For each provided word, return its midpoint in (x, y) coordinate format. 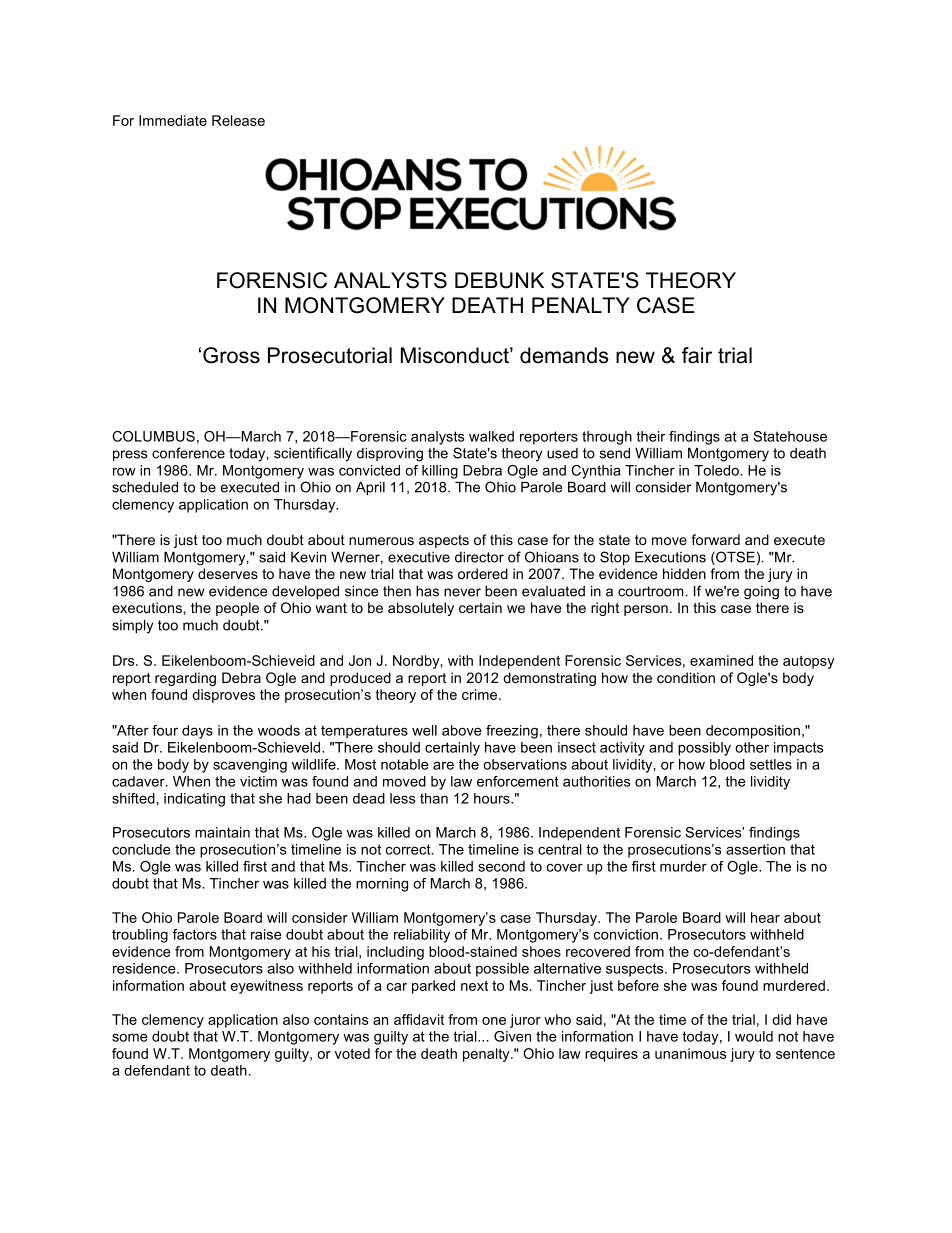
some (130, 1037)
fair (697, 355)
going (761, 593)
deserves (228, 573)
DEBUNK (499, 280)
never (462, 592)
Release (238, 120)
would (754, 1036)
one (494, 1021)
